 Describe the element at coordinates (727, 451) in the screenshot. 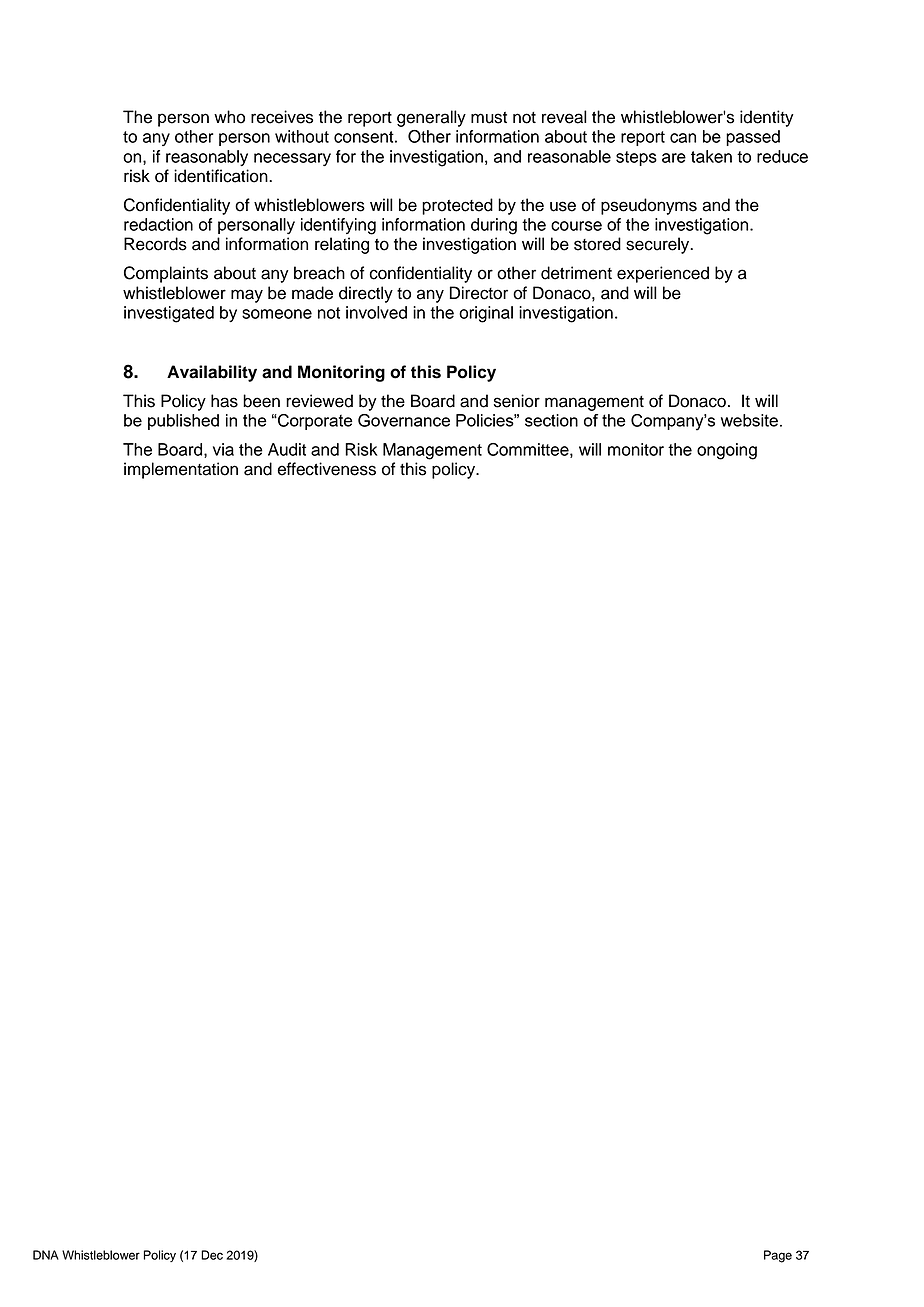

I see `ongoing` at that location.
